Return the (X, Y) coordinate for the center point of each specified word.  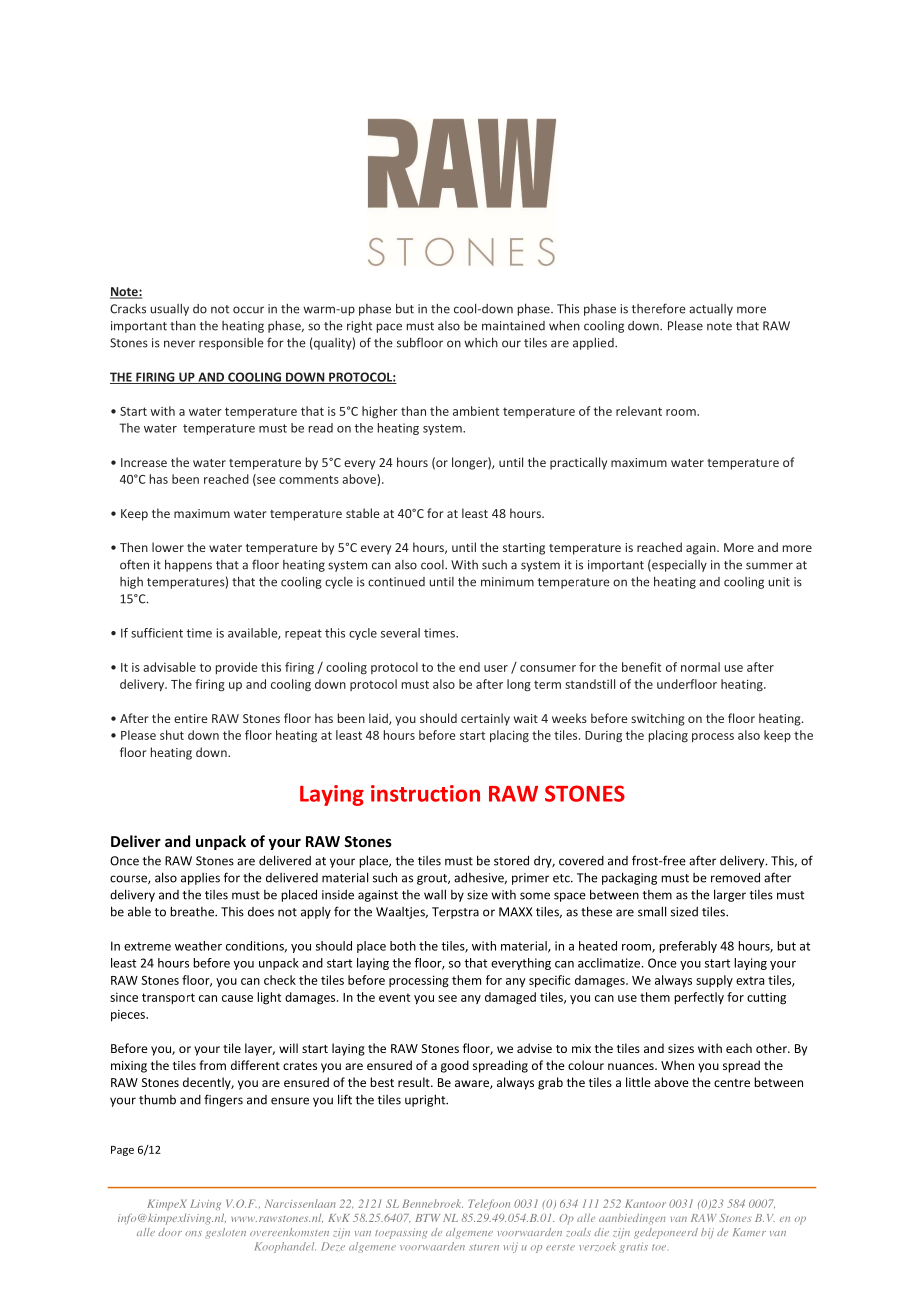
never (179, 344)
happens (188, 565)
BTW (427, 1218)
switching (658, 719)
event (394, 997)
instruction (425, 793)
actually (711, 310)
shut (172, 735)
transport (168, 999)
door (170, 1232)
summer (769, 566)
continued (396, 582)
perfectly (699, 998)
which (481, 342)
